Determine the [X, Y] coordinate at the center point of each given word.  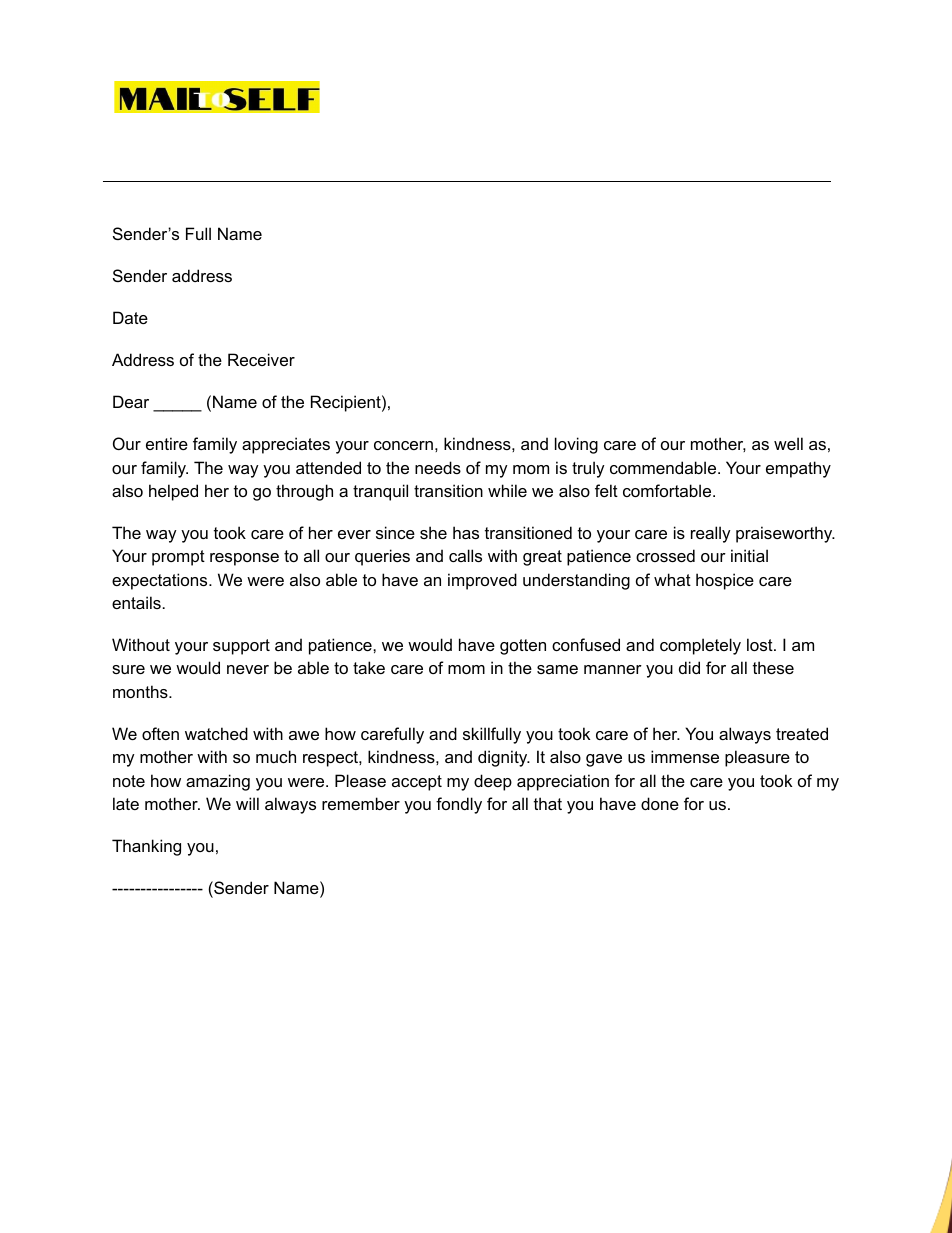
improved [482, 581]
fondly [459, 805]
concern [403, 445]
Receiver [261, 359]
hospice [725, 581]
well [788, 443]
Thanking [146, 847]
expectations [161, 581]
